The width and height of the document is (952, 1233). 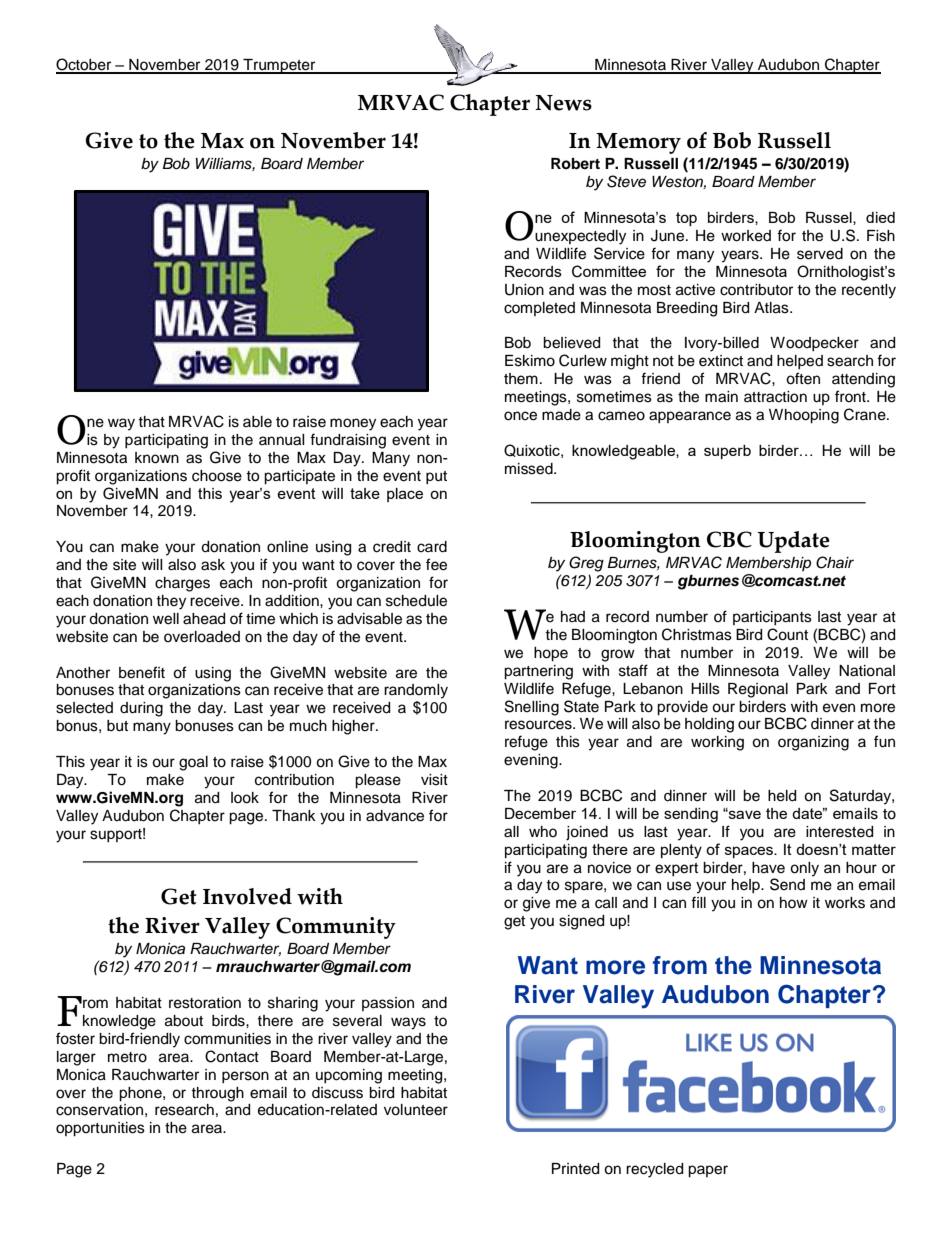 What do you see at coordinates (416, 1110) in the document?
I see `volunteer` at bounding box center [416, 1110].
